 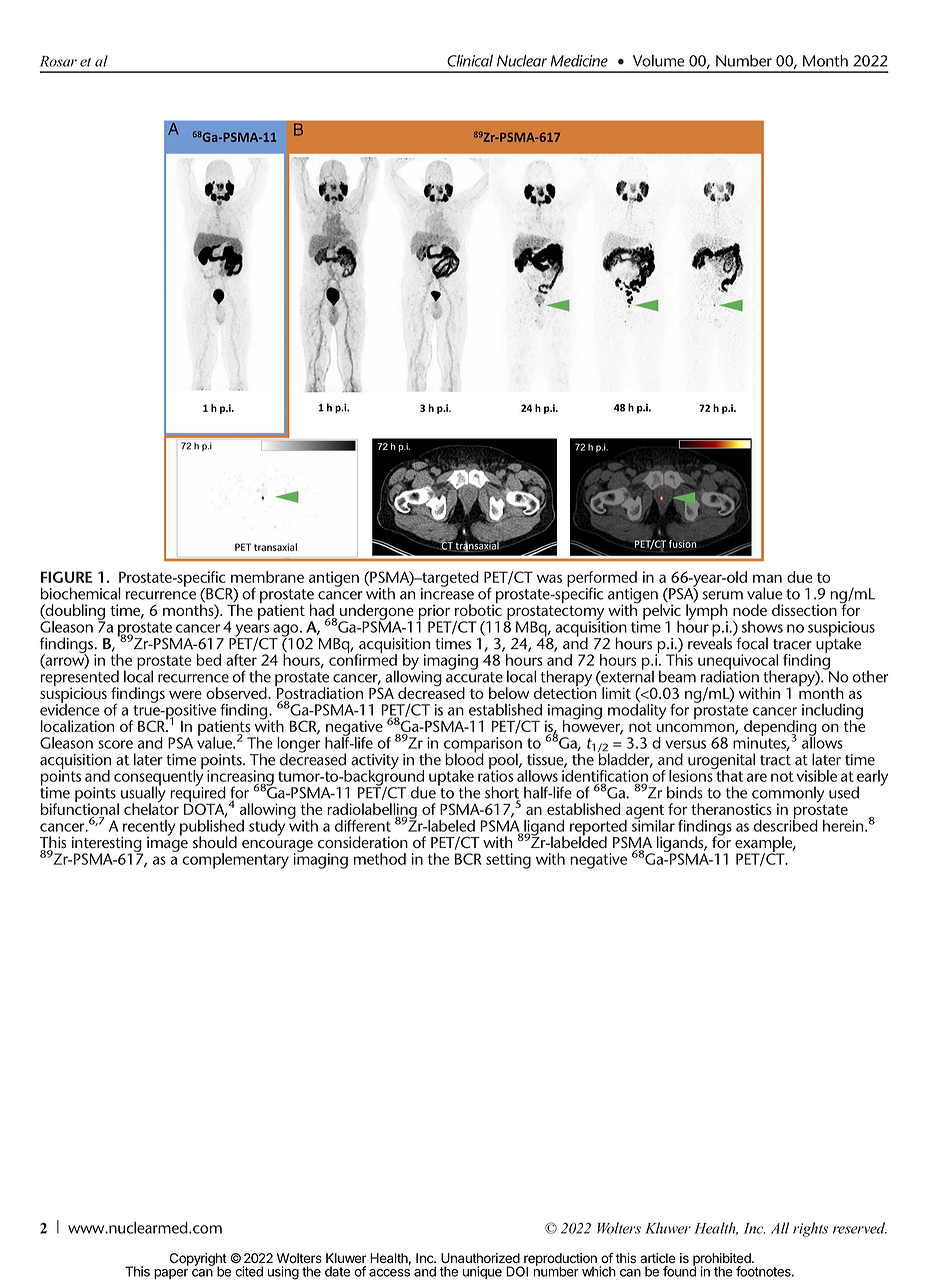 I want to click on serum, so click(x=722, y=595).
